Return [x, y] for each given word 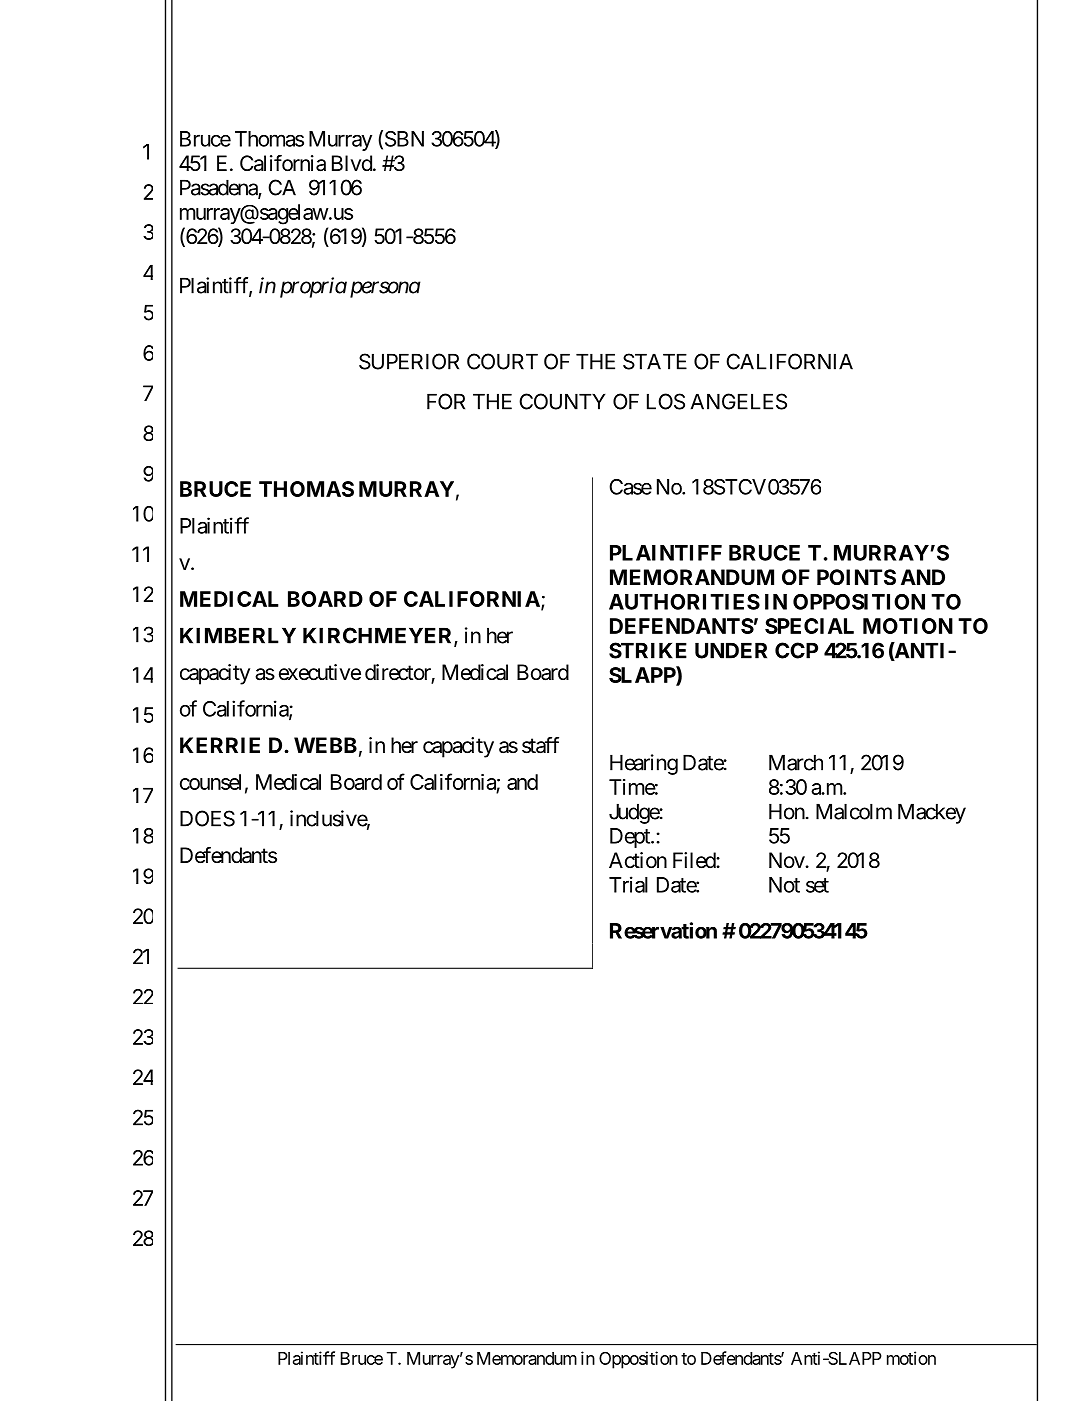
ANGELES [738, 401]
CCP [796, 650]
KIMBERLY [238, 635]
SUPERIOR [409, 361]
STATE [655, 361]
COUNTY [562, 401]
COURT [502, 361]
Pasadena [219, 188]
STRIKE [648, 650]
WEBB [325, 745]
